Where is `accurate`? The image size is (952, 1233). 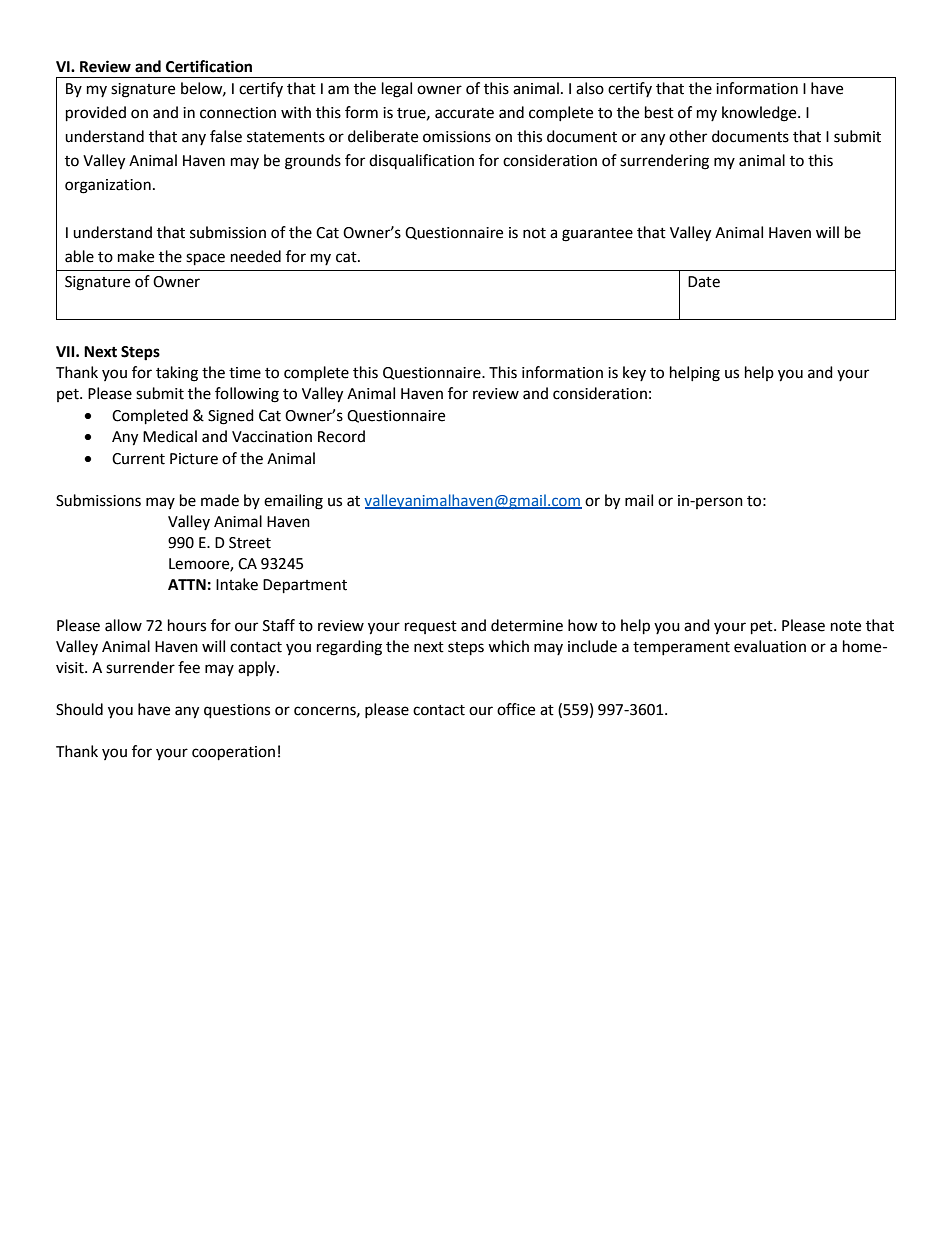
accurate is located at coordinates (464, 113).
